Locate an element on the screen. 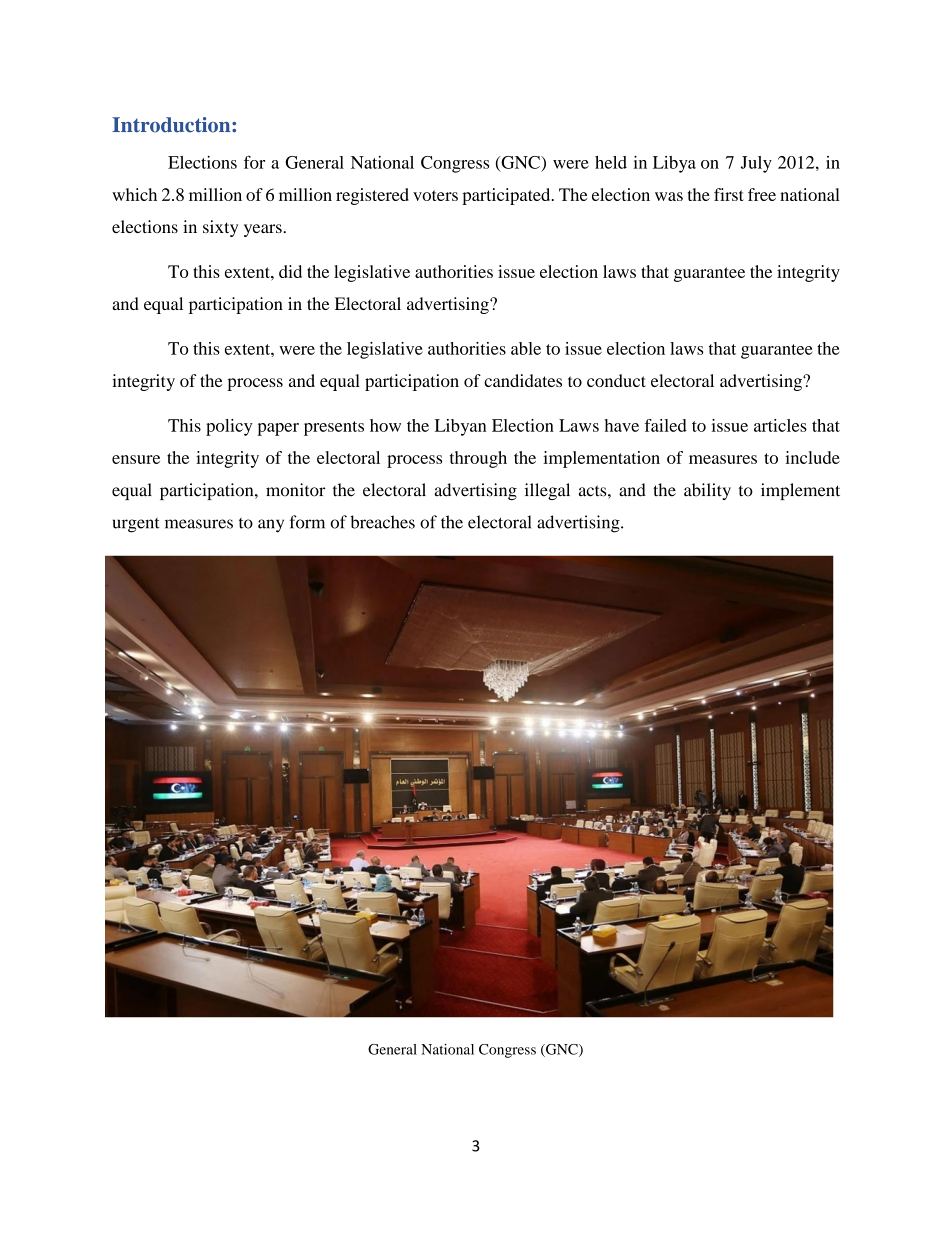 The image size is (952, 1233). Introduction is located at coordinates (172, 125).
